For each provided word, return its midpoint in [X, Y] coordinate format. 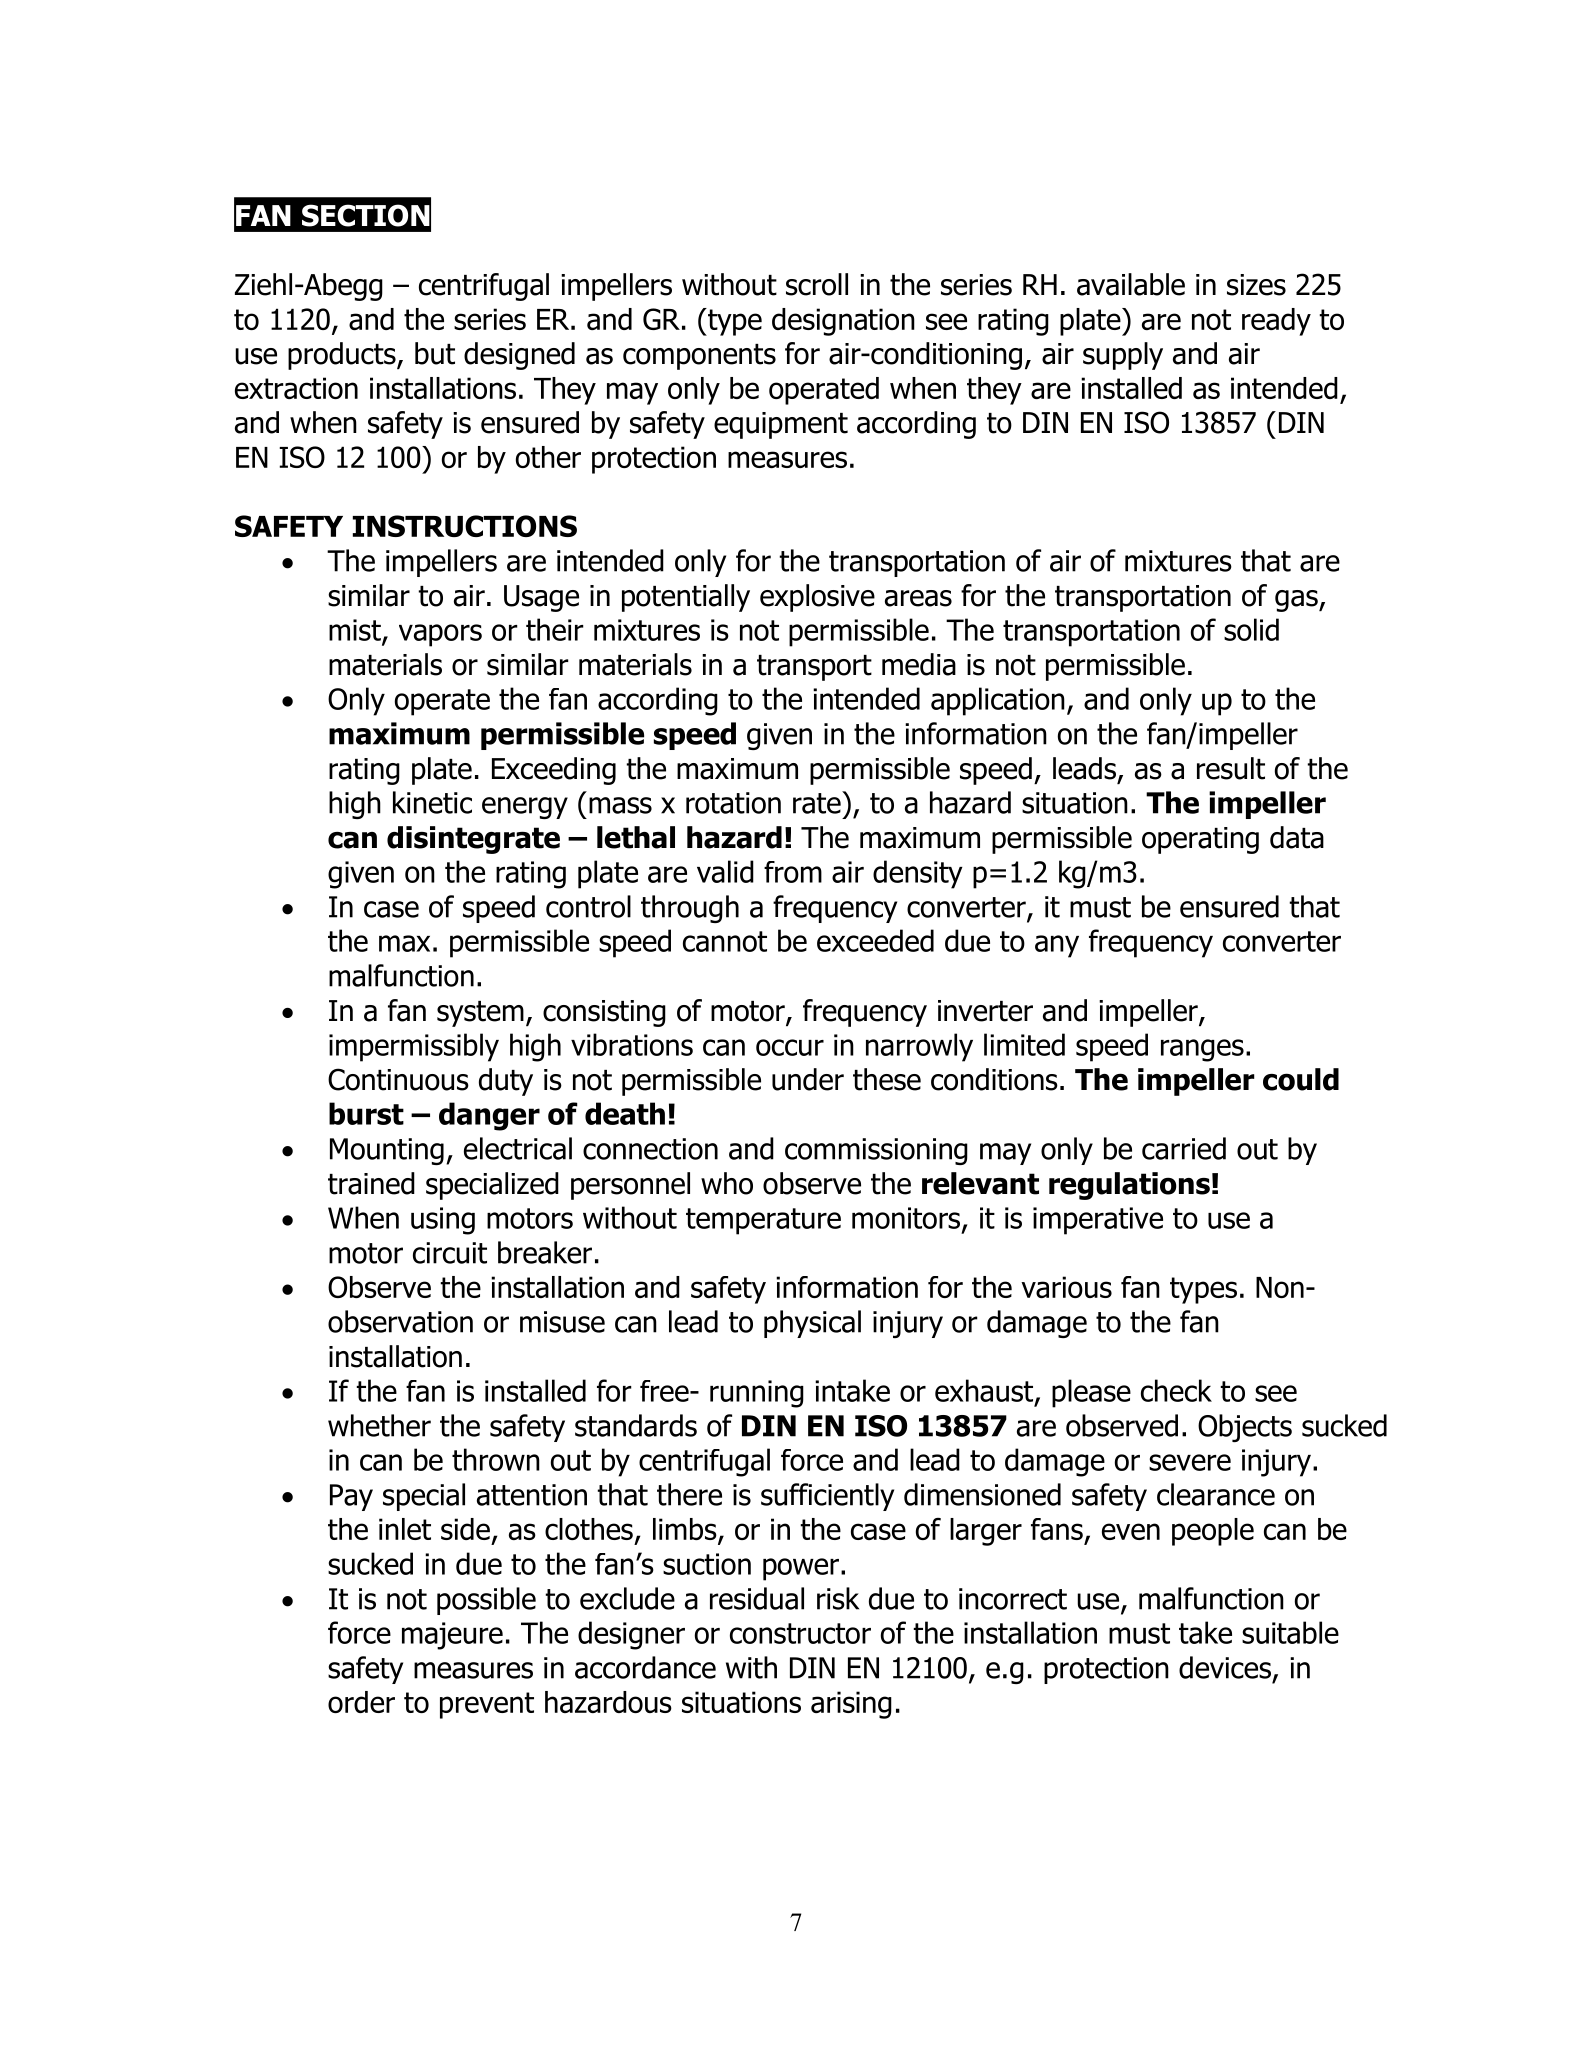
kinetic [432, 802]
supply [1123, 356]
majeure [452, 1636]
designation [843, 322]
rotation [733, 803]
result [1231, 768]
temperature [763, 1221]
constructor [800, 1633]
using [443, 1221]
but [435, 353]
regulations [1129, 1186]
